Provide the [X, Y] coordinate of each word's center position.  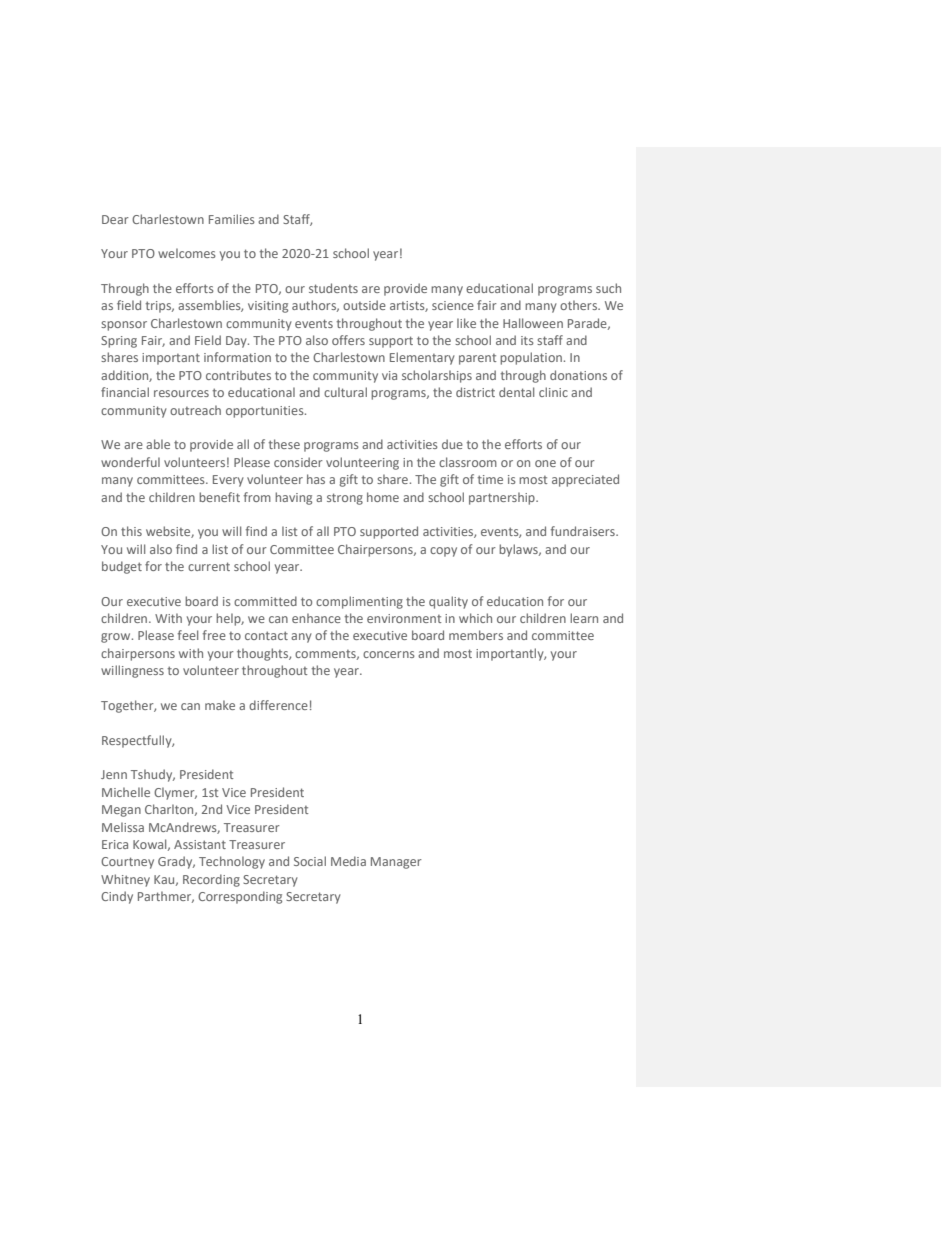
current [209, 566]
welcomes [187, 253]
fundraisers [584, 531]
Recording [211, 880]
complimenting [359, 602]
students [333, 288]
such [608, 288]
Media [348, 861]
